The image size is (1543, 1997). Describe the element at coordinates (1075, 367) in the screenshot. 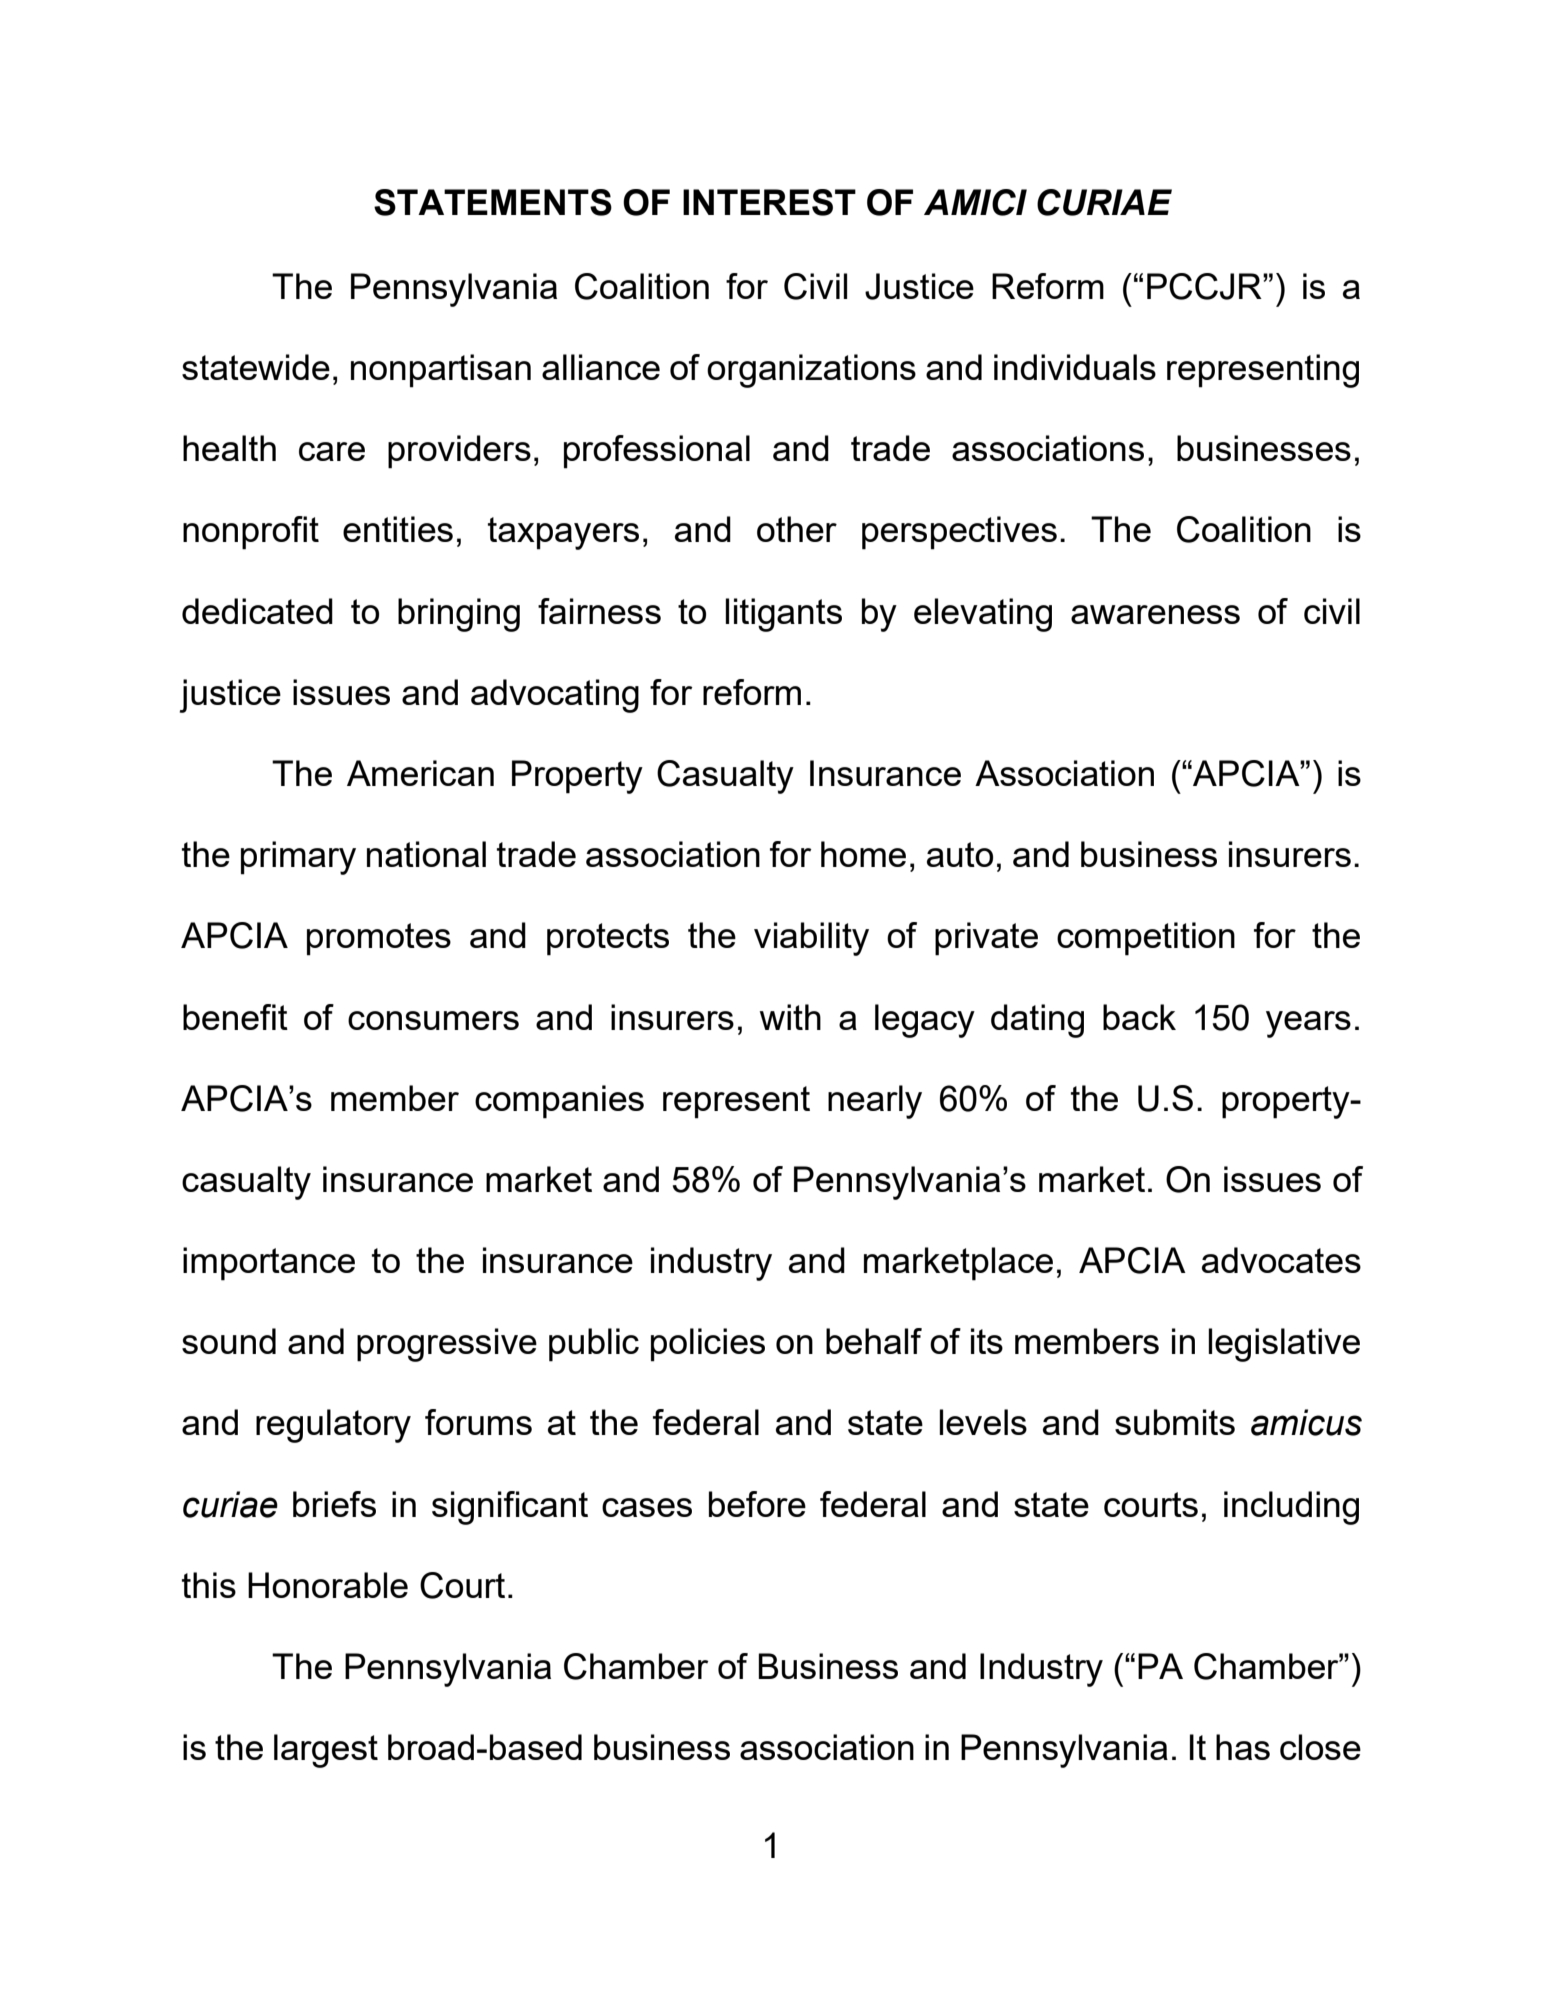

I see `individuals` at that location.
